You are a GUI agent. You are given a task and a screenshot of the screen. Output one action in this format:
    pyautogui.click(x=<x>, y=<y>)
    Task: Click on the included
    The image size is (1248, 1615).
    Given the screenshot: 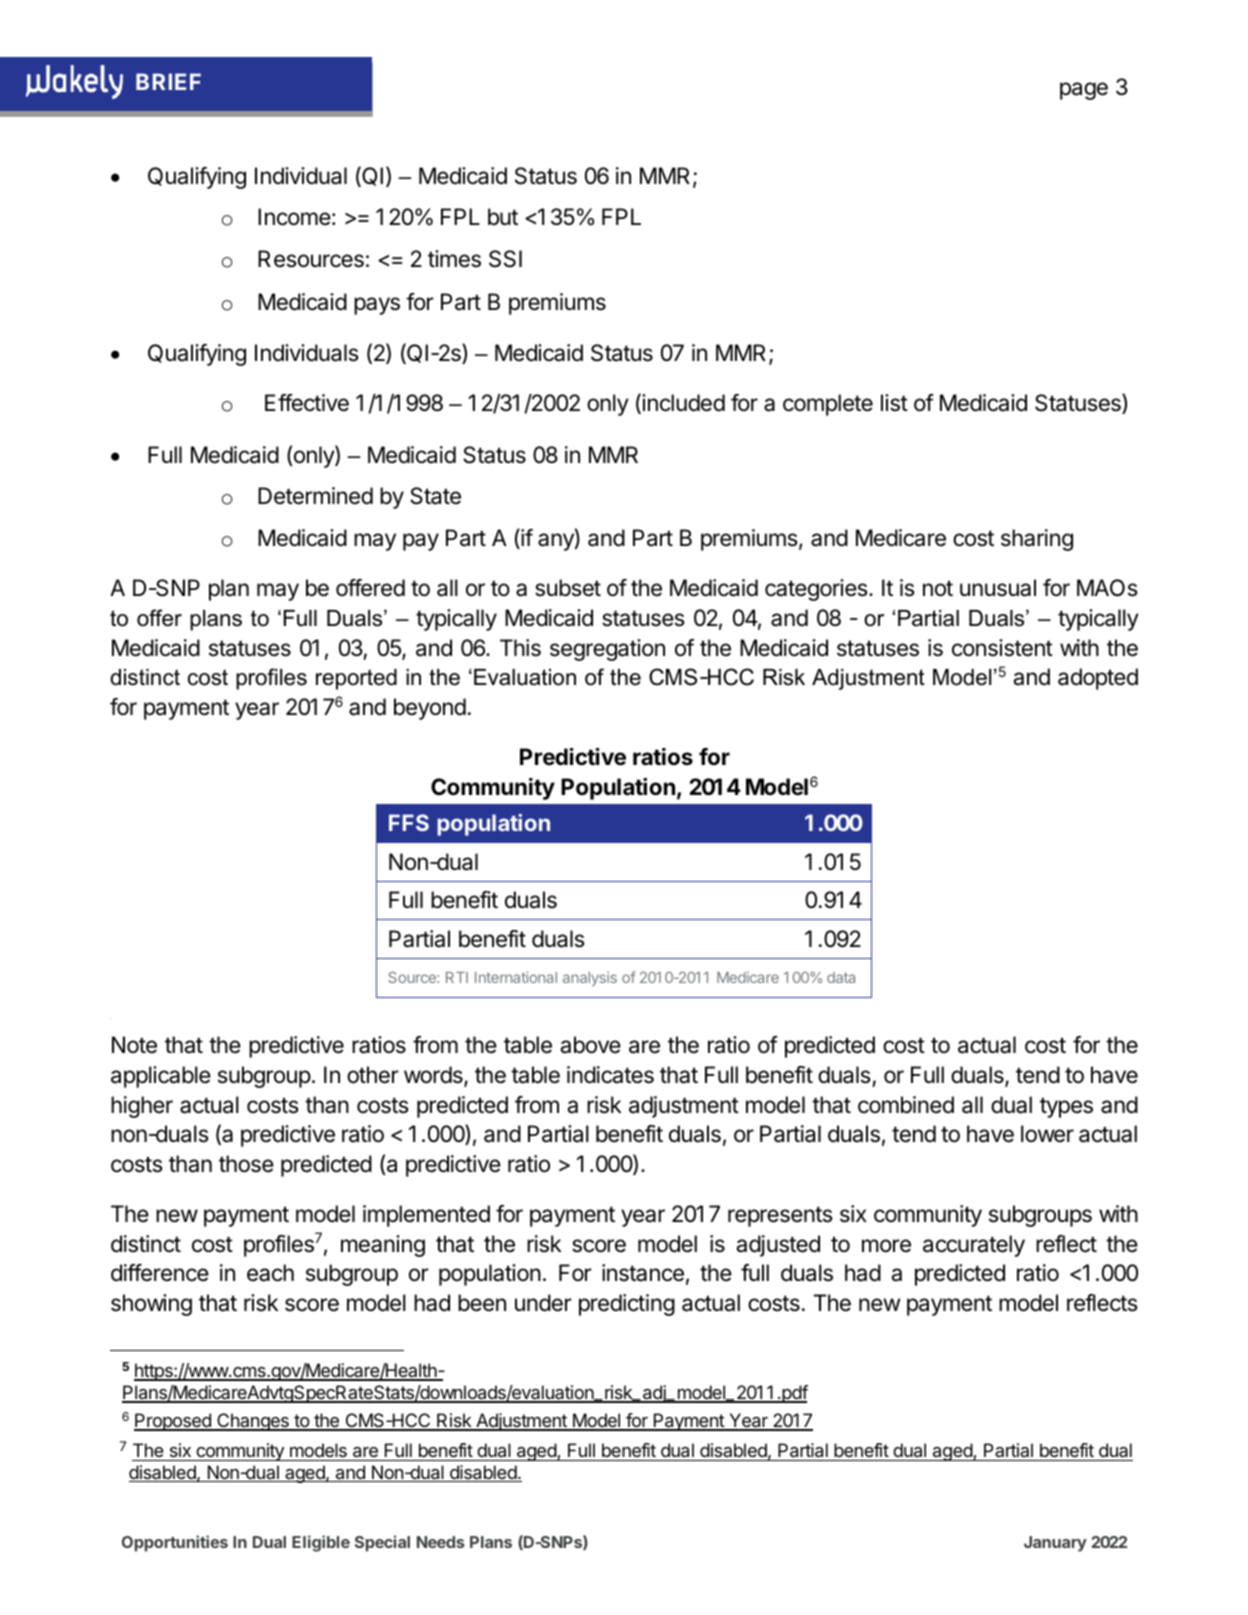 What is the action you would take?
    pyautogui.click(x=683, y=403)
